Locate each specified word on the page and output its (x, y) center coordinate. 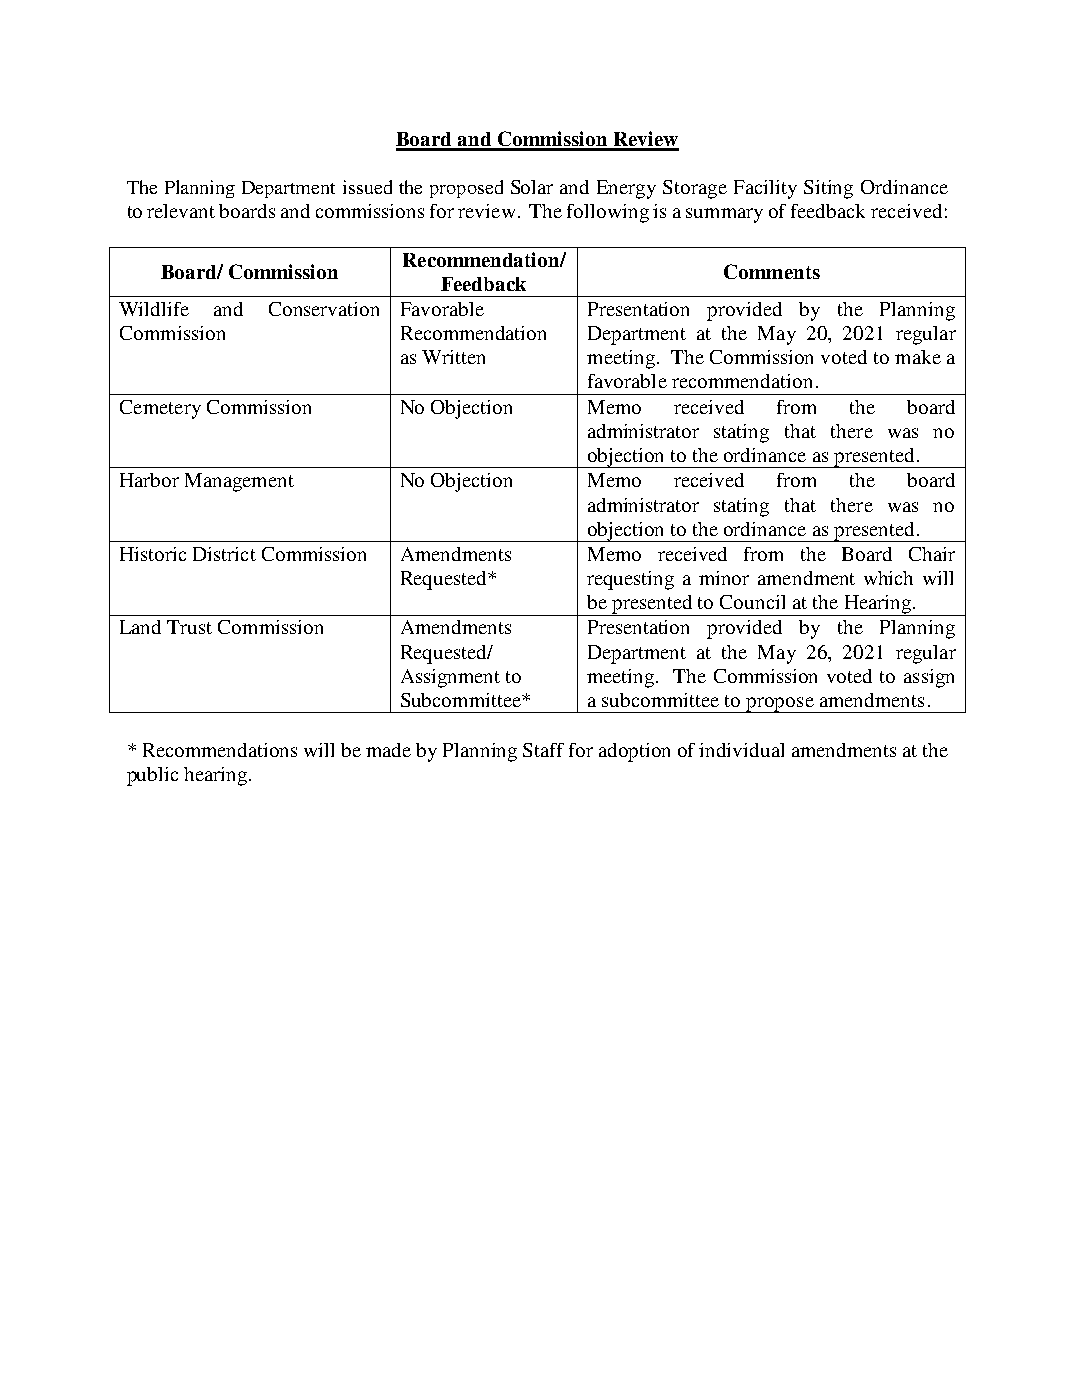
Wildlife (154, 309)
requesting (630, 580)
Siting (828, 189)
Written (453, 357)
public (152, 776)
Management (239, 482)
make (918, 357)
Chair (932, 554)
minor (724, 578)
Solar (532, 187)
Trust (189, 627)
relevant (181, 211)
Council (752, 602)
